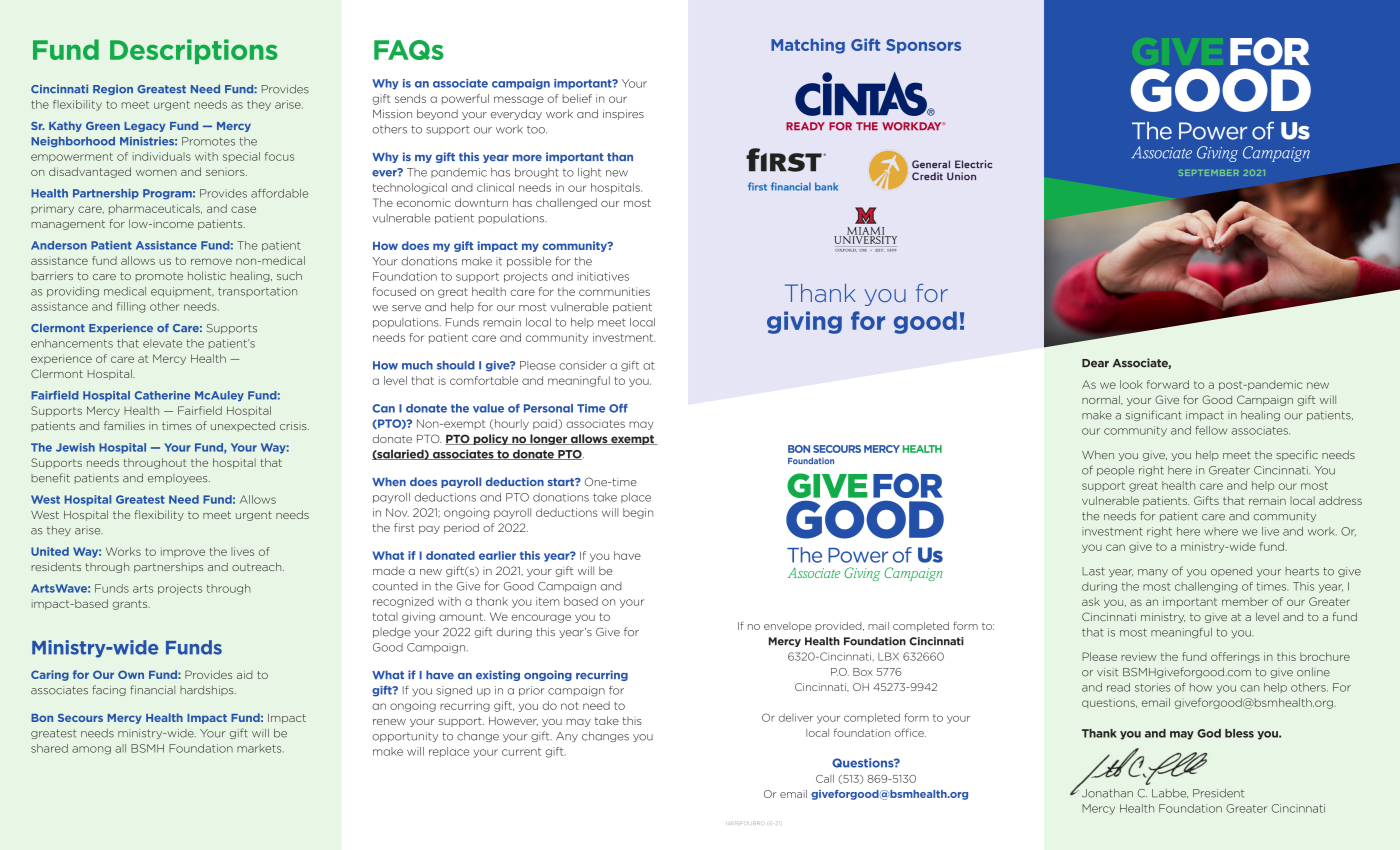 Image resolution: width=1400 pixels, height=850 pixels. I want to click on SEPTEMBER, so click(1209, 173).
